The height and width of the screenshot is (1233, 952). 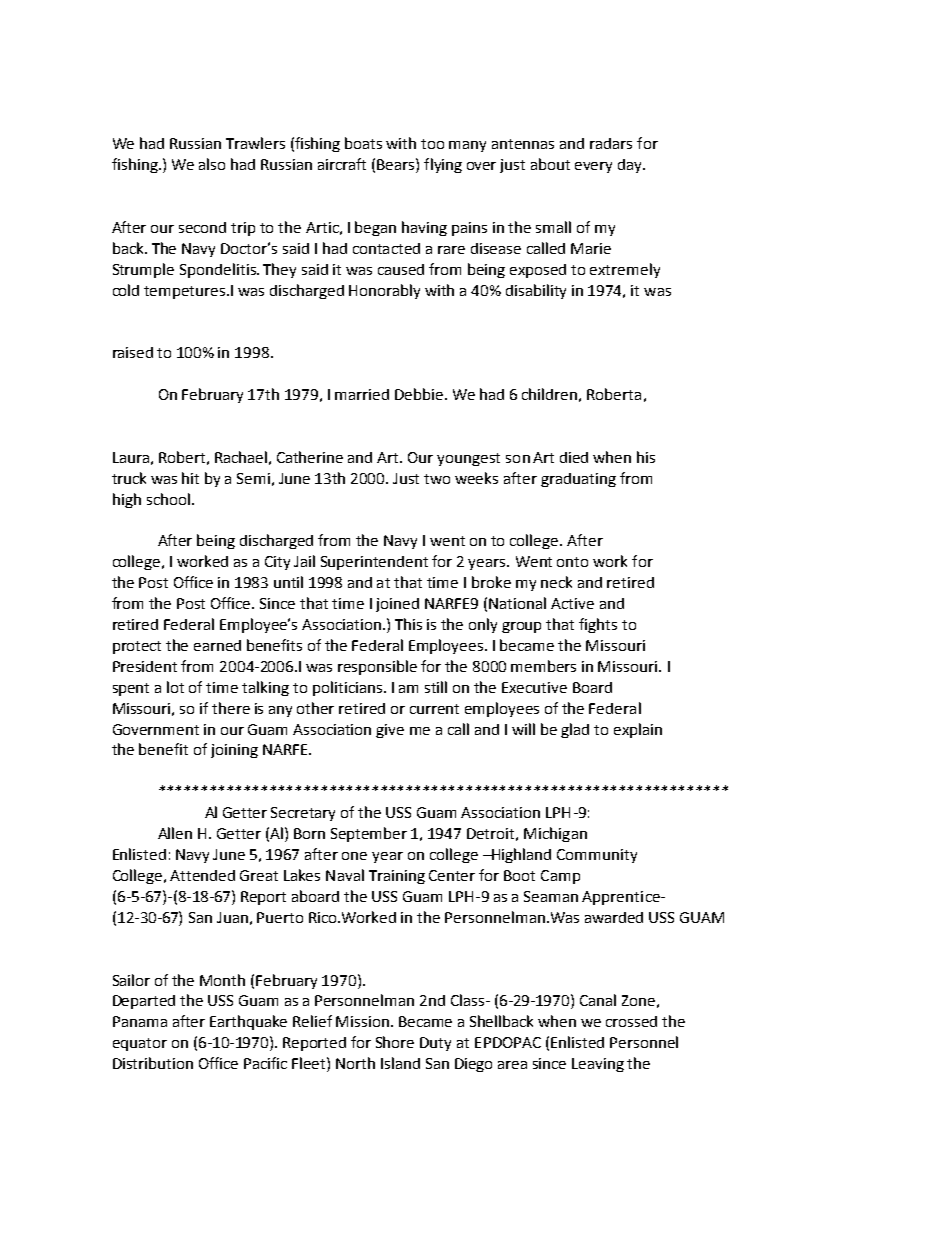 I want to click on Distribution, so click(x=153, y=1063).
